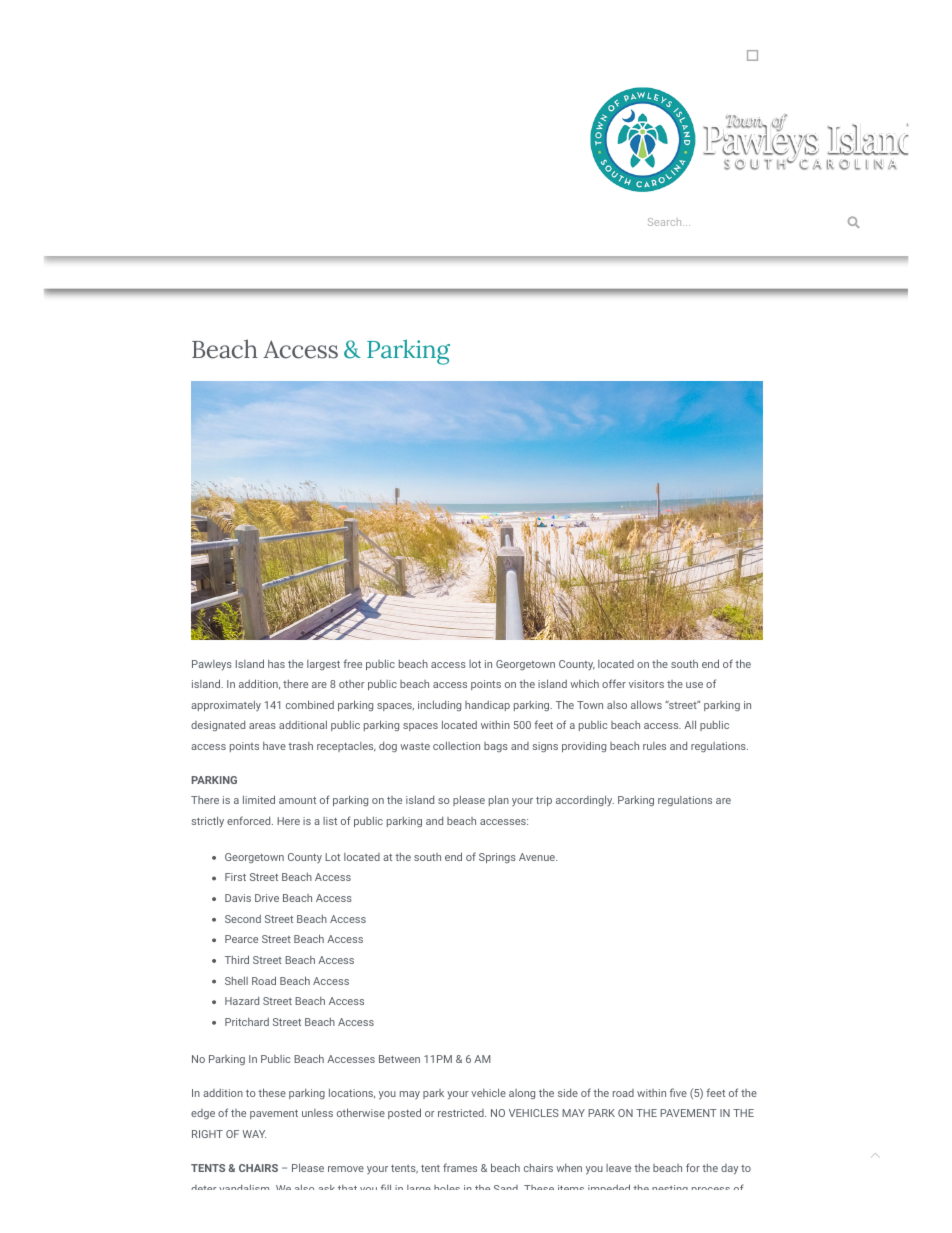  What do you see at coordinates (254, 1134) in the screenshot?
I see `WAY` at bounding box center [254, 1134].
